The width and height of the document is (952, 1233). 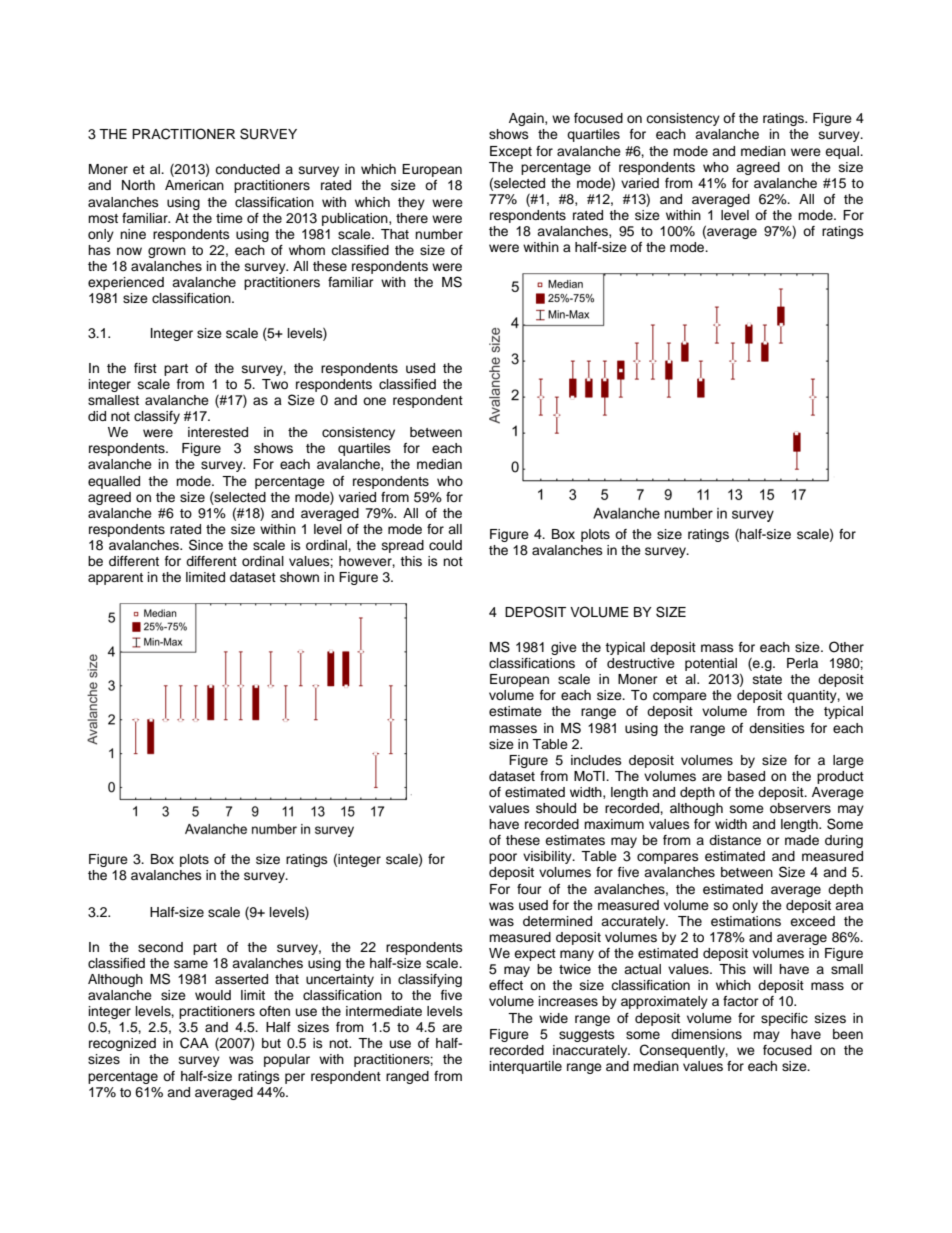 I want to click on Other, so click(x=846, y=647).
